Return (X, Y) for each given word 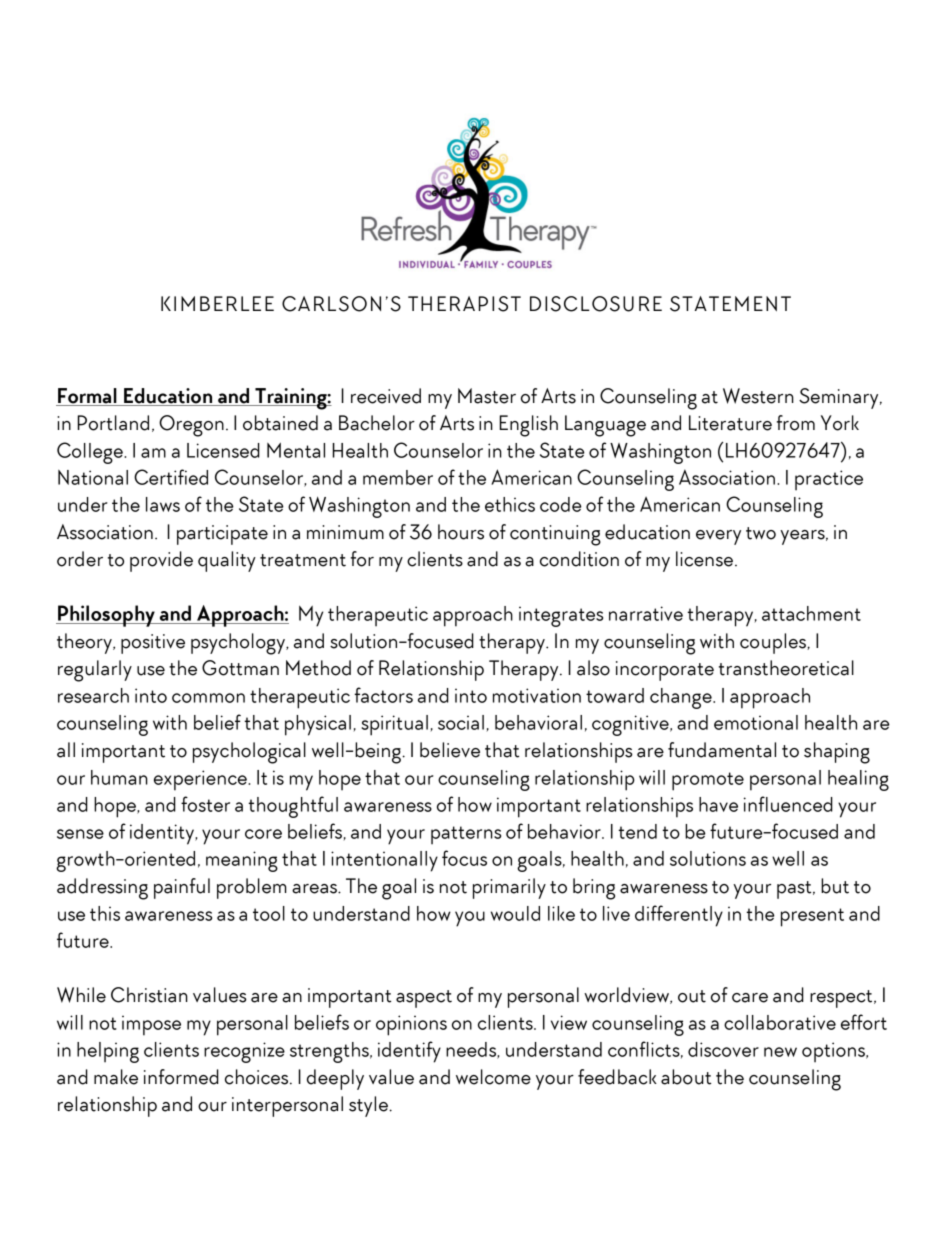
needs (472, 1050)
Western (758, 396)
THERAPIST (464, 304)
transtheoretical (786, 668)
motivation (537, 695)
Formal (87, 397)
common (208, 698)
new (780, 1052)
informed (181, 1077)
